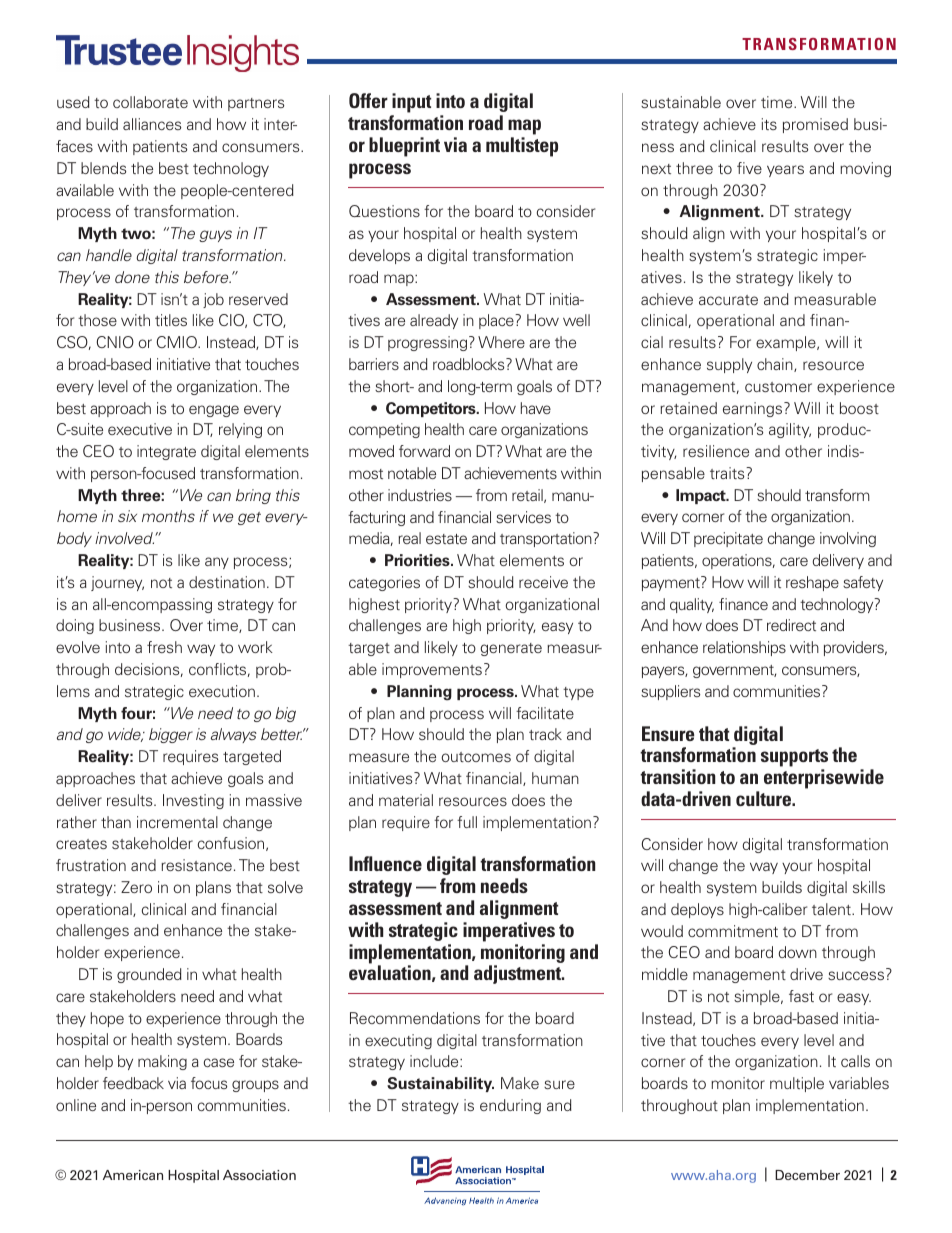  What do you see at coordinates (164, 647) in the image?
I see `fresh` at bounding box center [164, 647].
